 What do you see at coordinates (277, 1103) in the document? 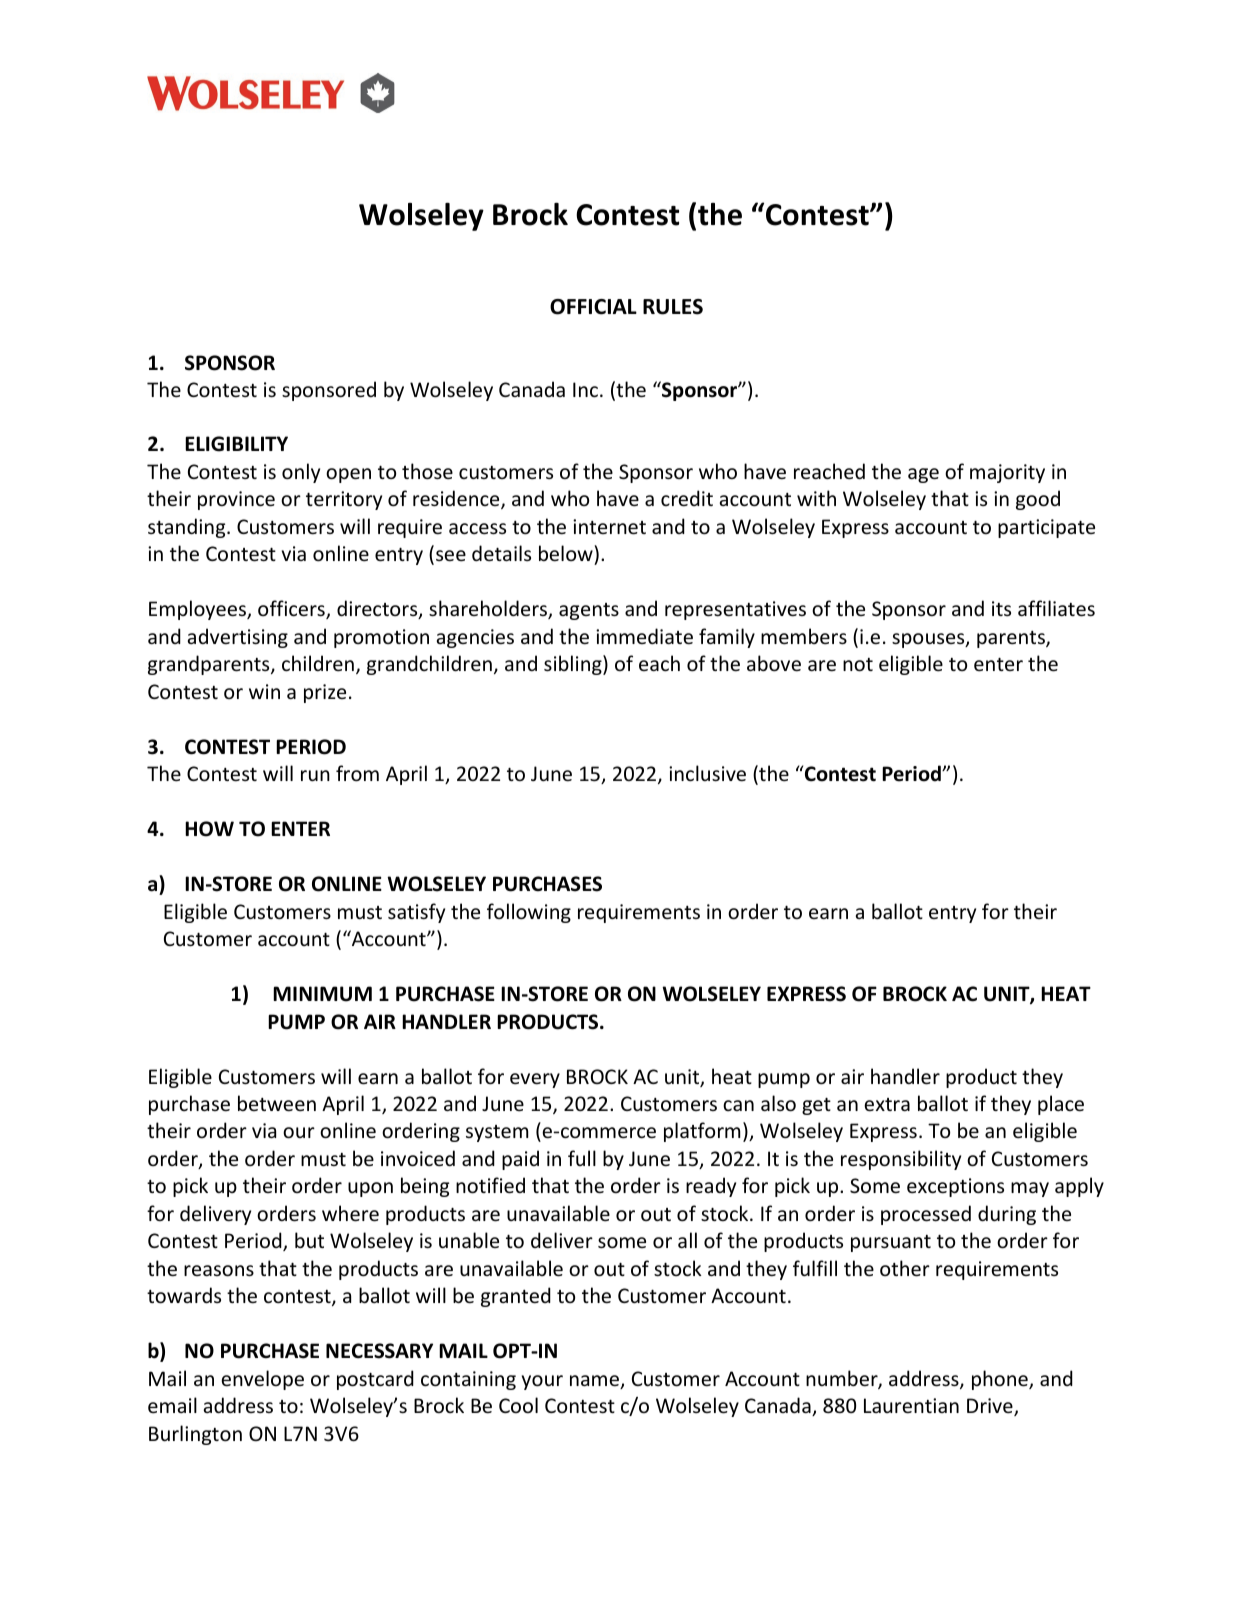
I see `between` at bounding box center [277, 1103].
